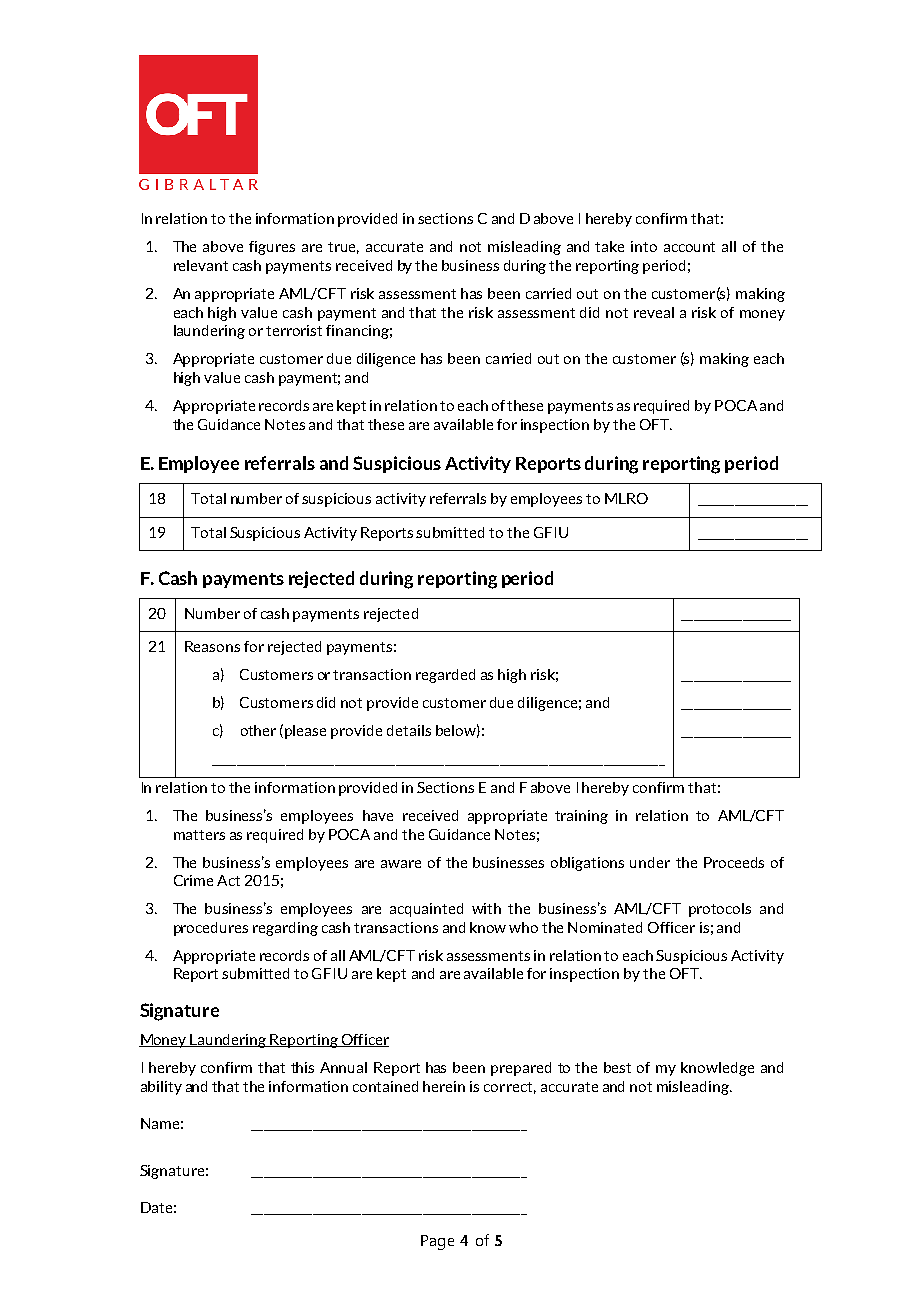 The width and height of the page is (924, 1308). Describe the element at coordinates (581, 817) in the page. I see `training` at that location.
